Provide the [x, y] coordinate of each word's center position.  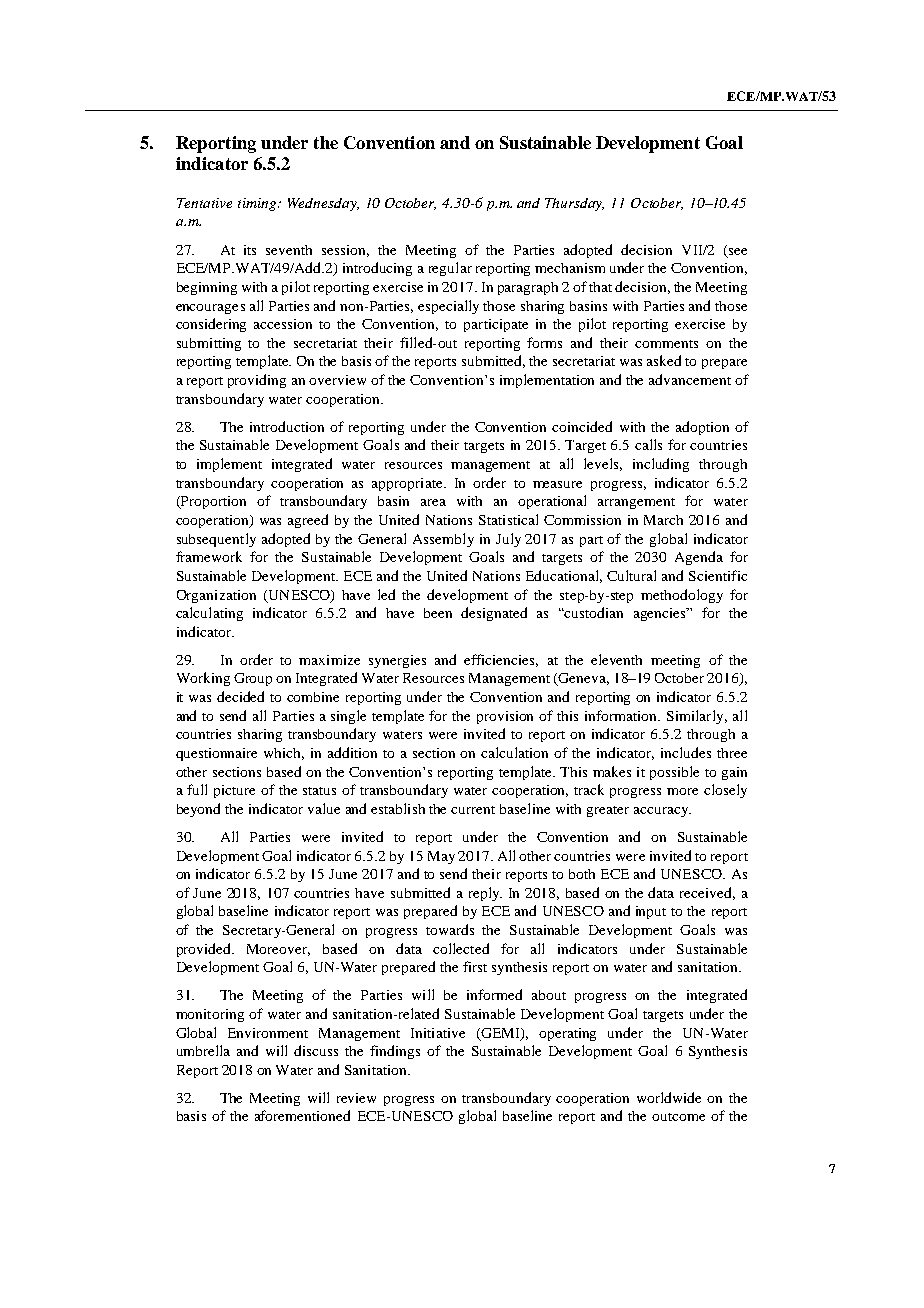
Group [253, 679]
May [441, 857]
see [738, 251]
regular [450, 269]
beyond [198, 810]
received [707, 893]
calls [648, 444]
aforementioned [302, 1115]
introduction [287, 426]
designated [494, 614]
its [250, 250]
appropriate [408, 484]
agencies [661, 614]
